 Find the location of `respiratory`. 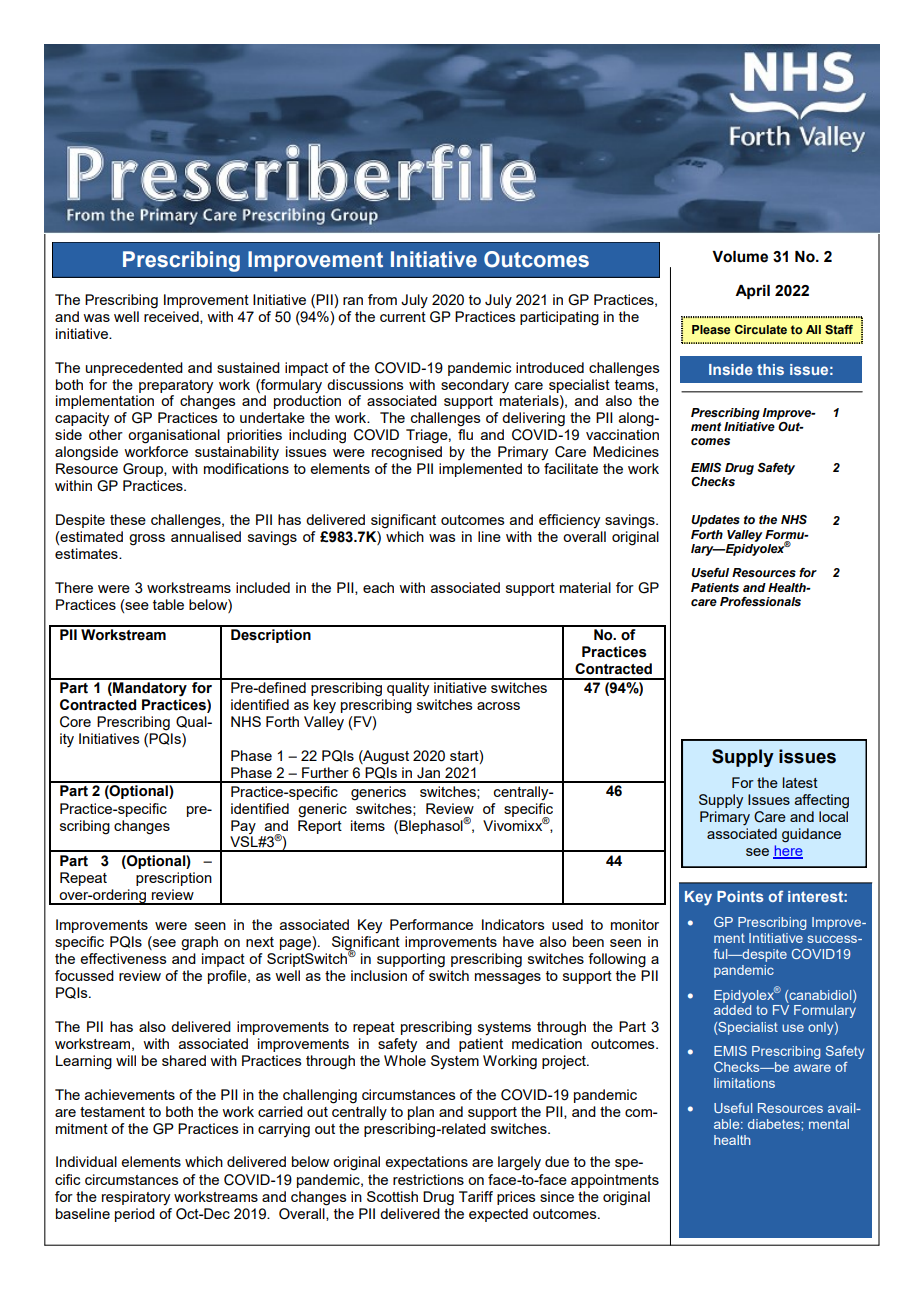

respiratory is located at coordinates (136, 1198).
